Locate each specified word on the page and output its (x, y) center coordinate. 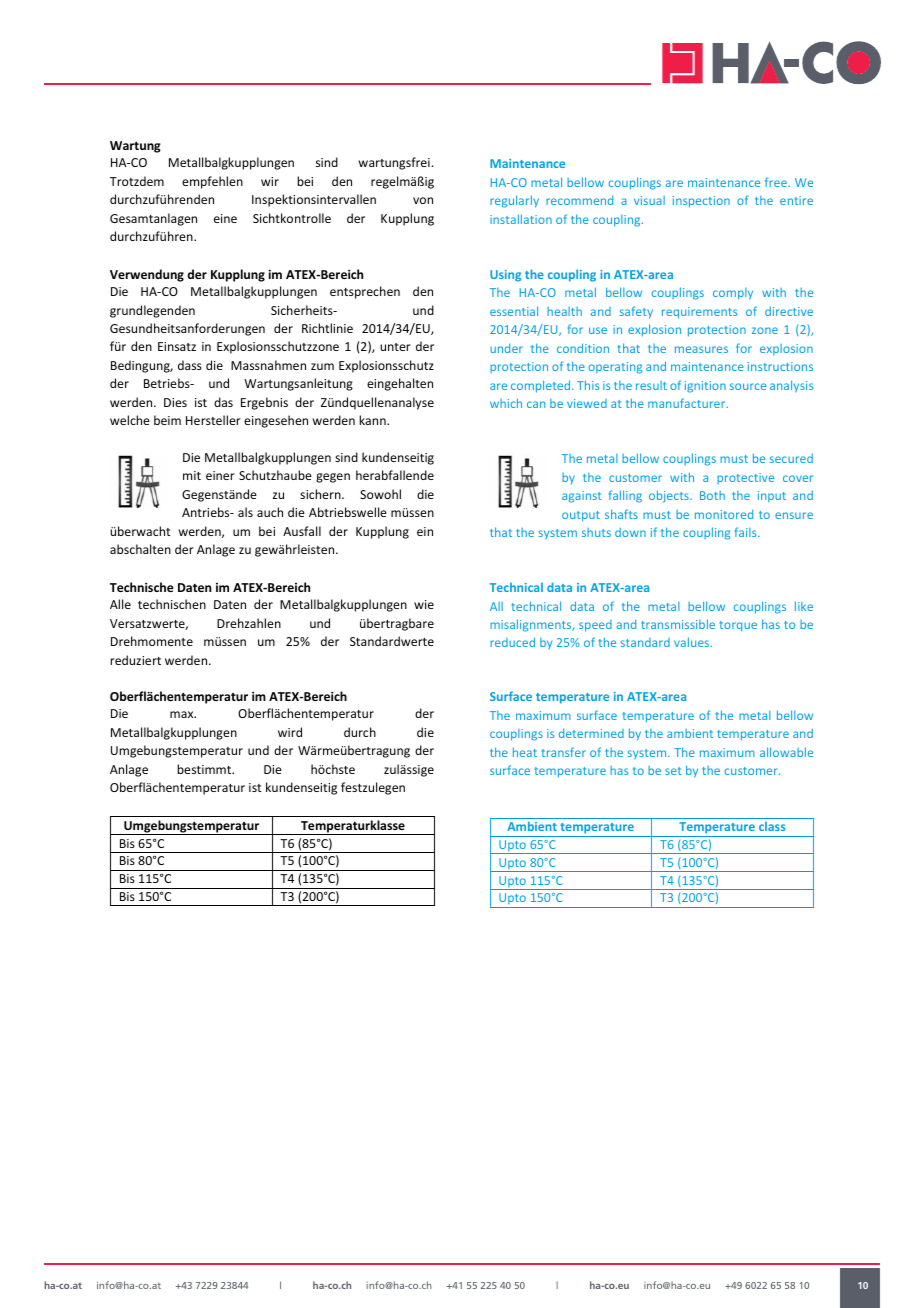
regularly (514, 201)
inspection (701, 202)
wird (290, 732)
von (423, 200)
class (772, 826)
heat (525, 752)
